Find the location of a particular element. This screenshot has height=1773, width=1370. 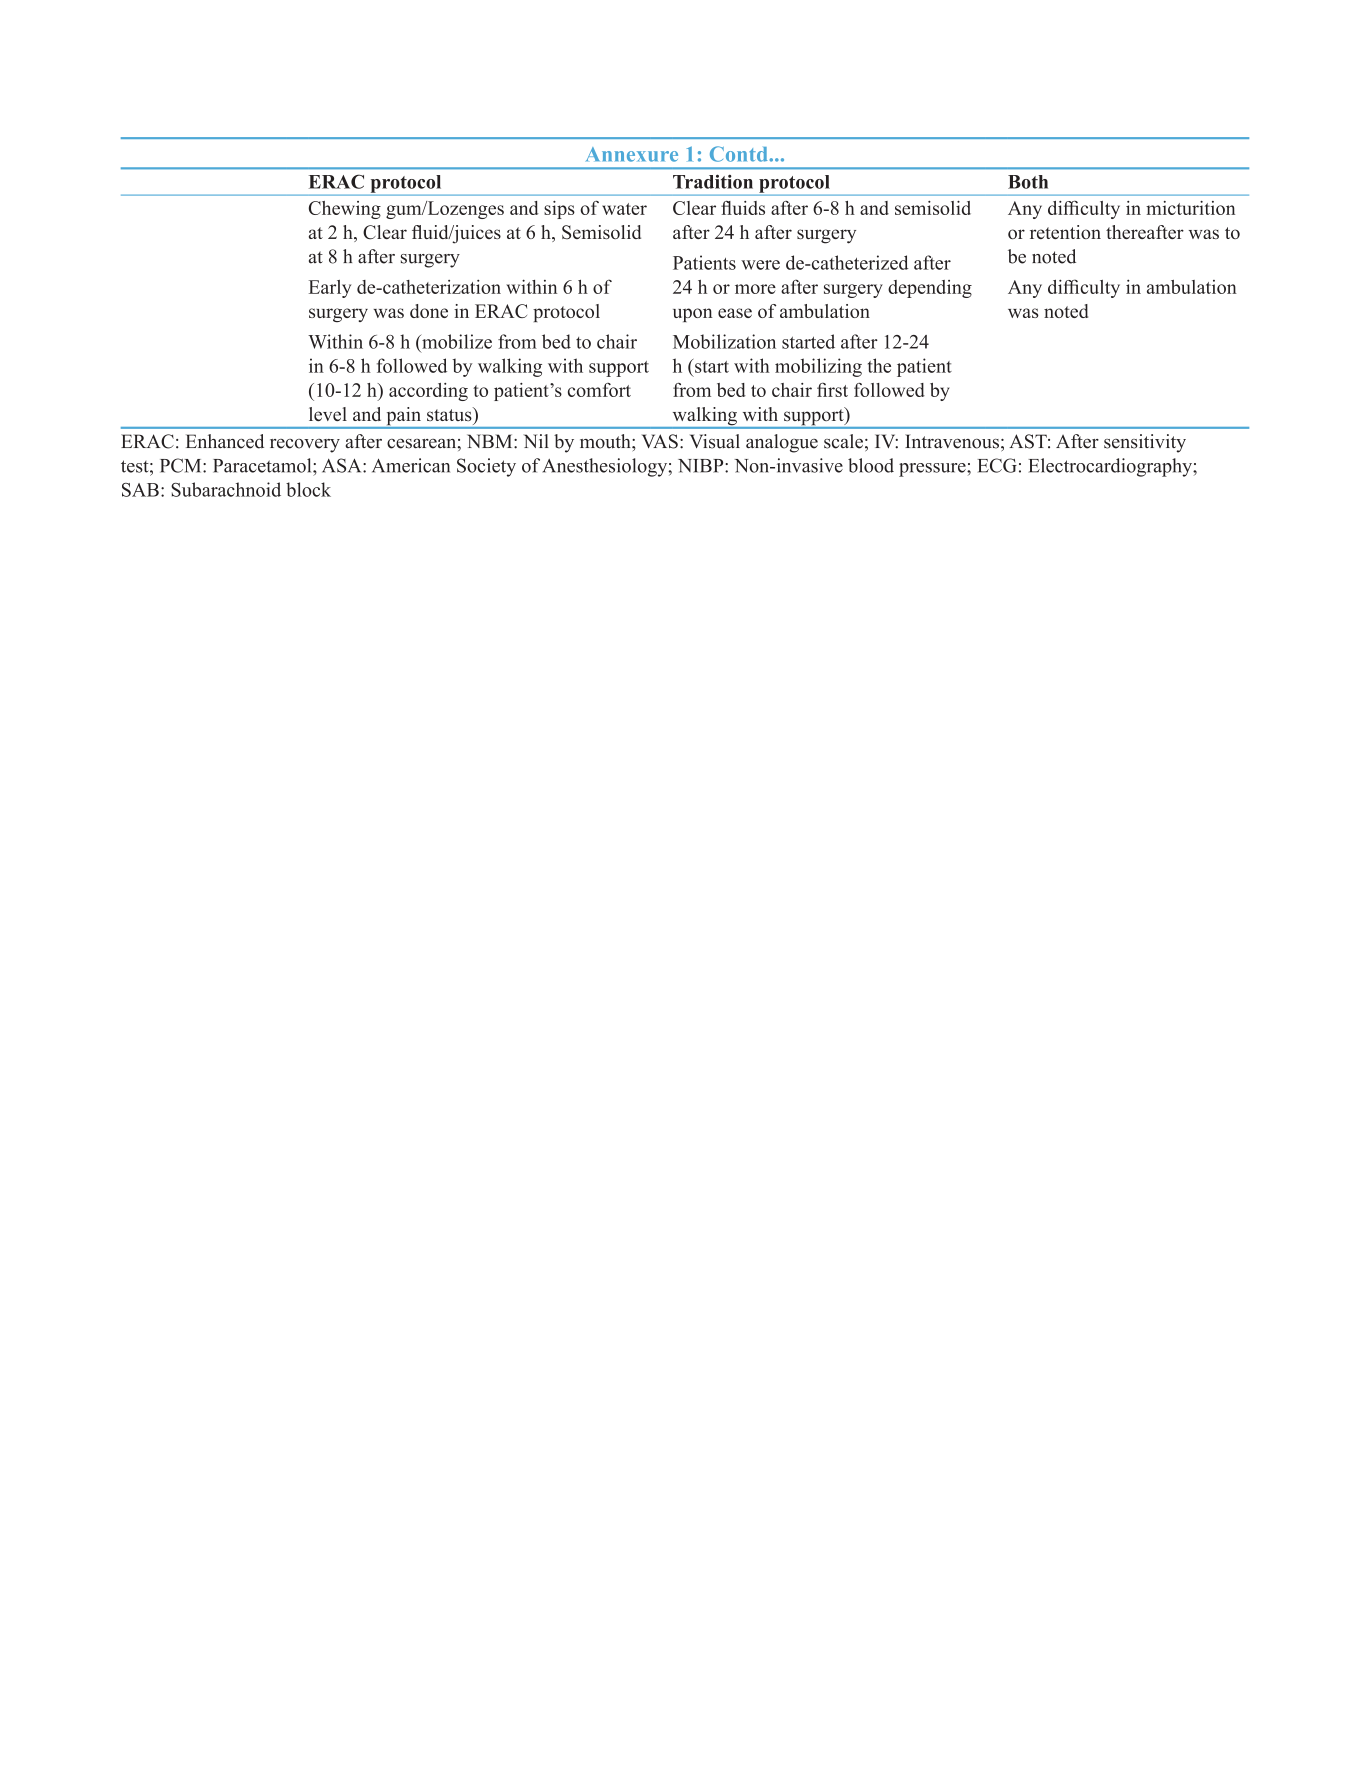

mouth is located at coordinates (606, 441).
